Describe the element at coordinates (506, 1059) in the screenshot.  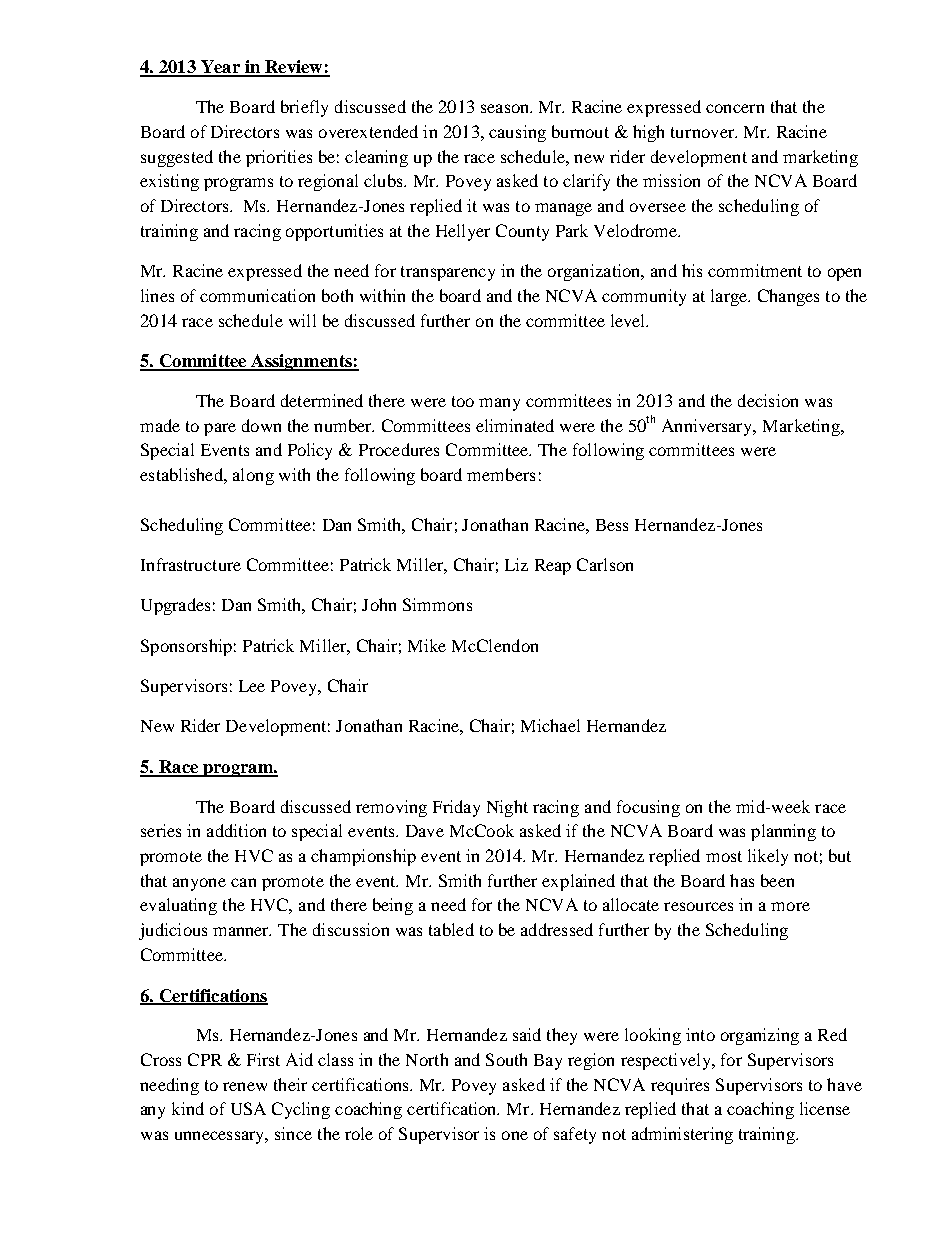
I see `South` at that location.
